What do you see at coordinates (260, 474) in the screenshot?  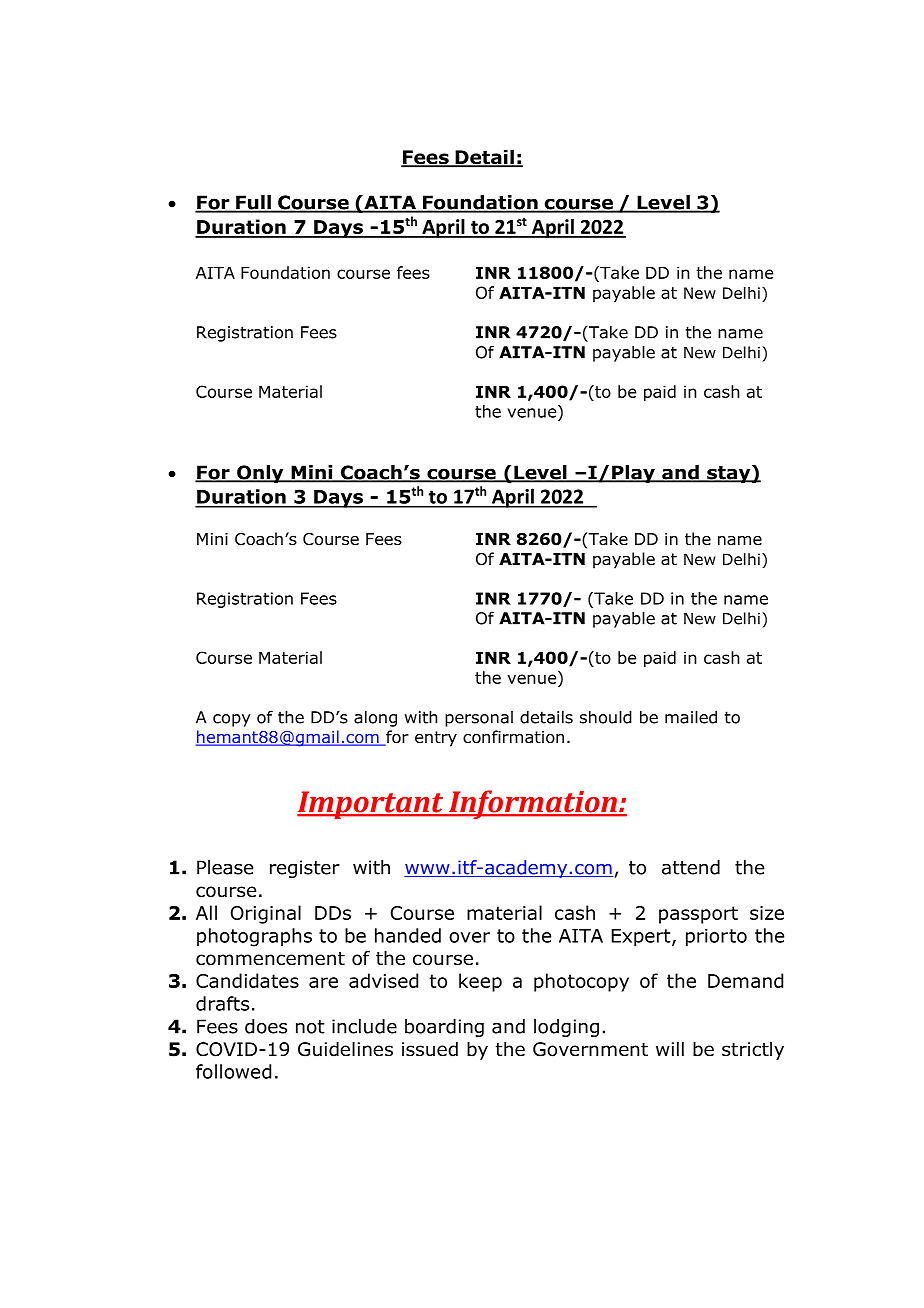 I see `Only` at bounding box center [260, 474].
